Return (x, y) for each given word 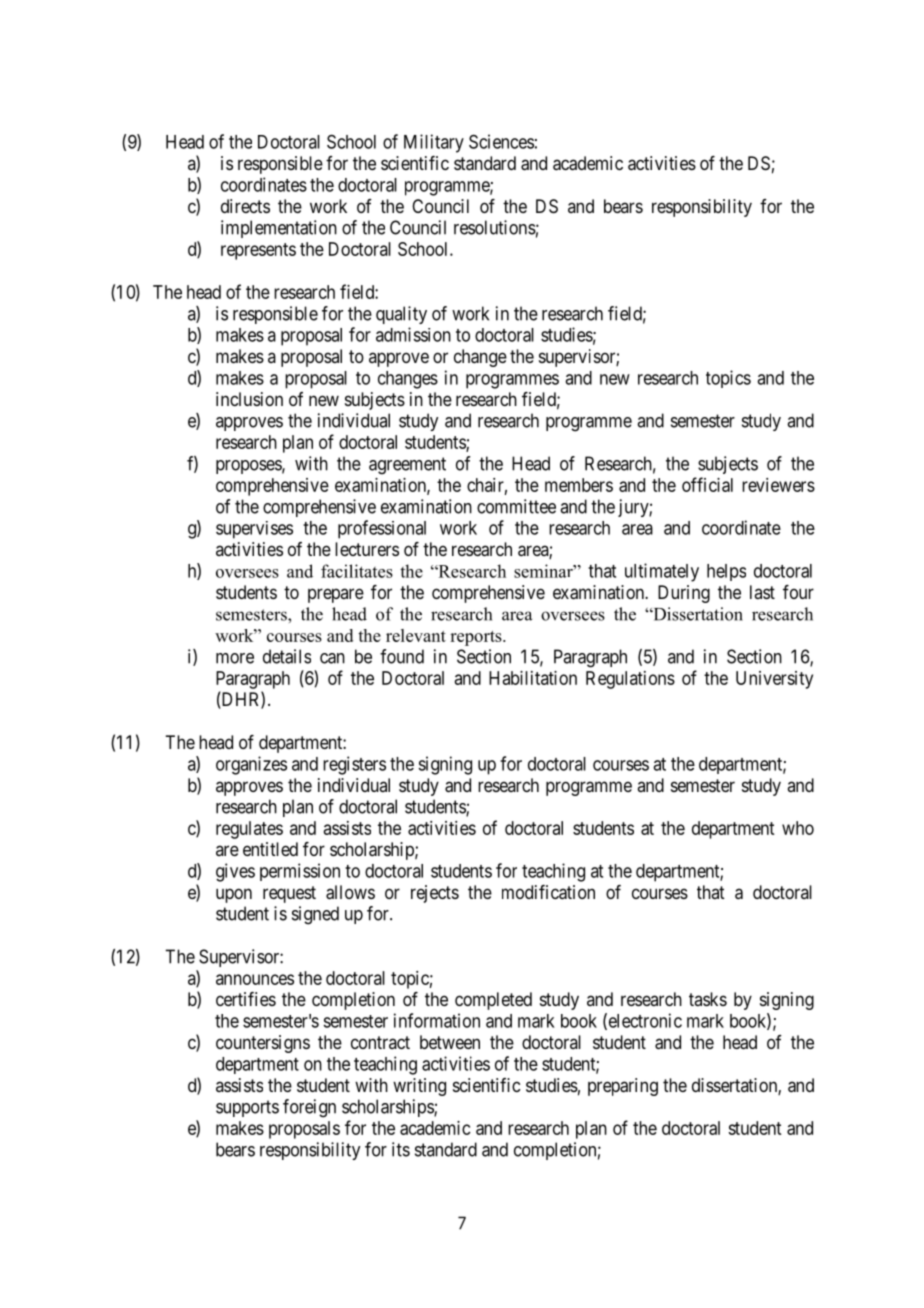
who (798, 828)
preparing (623, 1087)
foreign (309, 1108)
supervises (254, 530)
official (707, 484)
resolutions (495, 227)
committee (516, 506)
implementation (279, 229)
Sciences (501, 141)
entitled (270, 849)
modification (548, 892)
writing (419, 1087)
